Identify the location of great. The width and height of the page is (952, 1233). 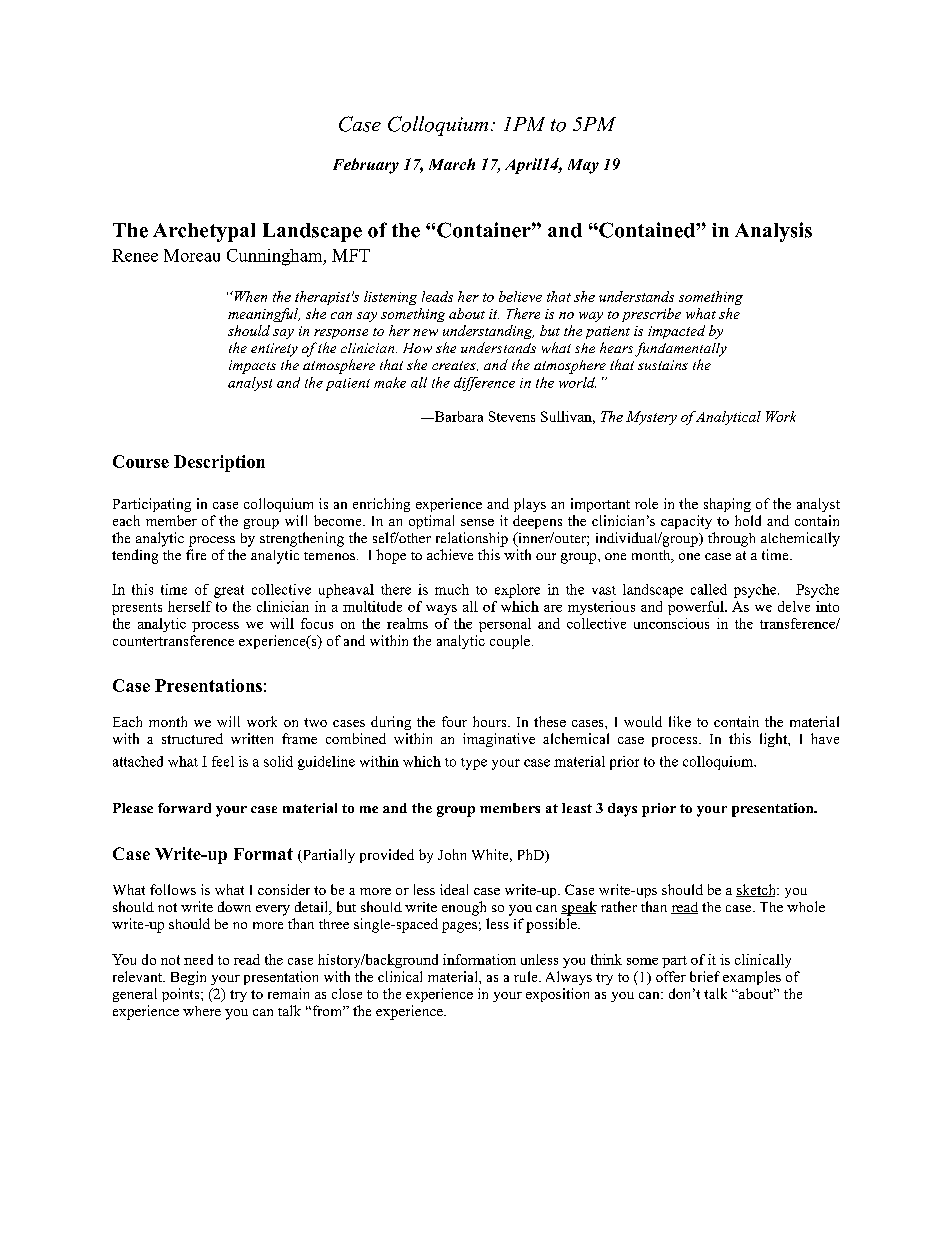
(229, 591).
